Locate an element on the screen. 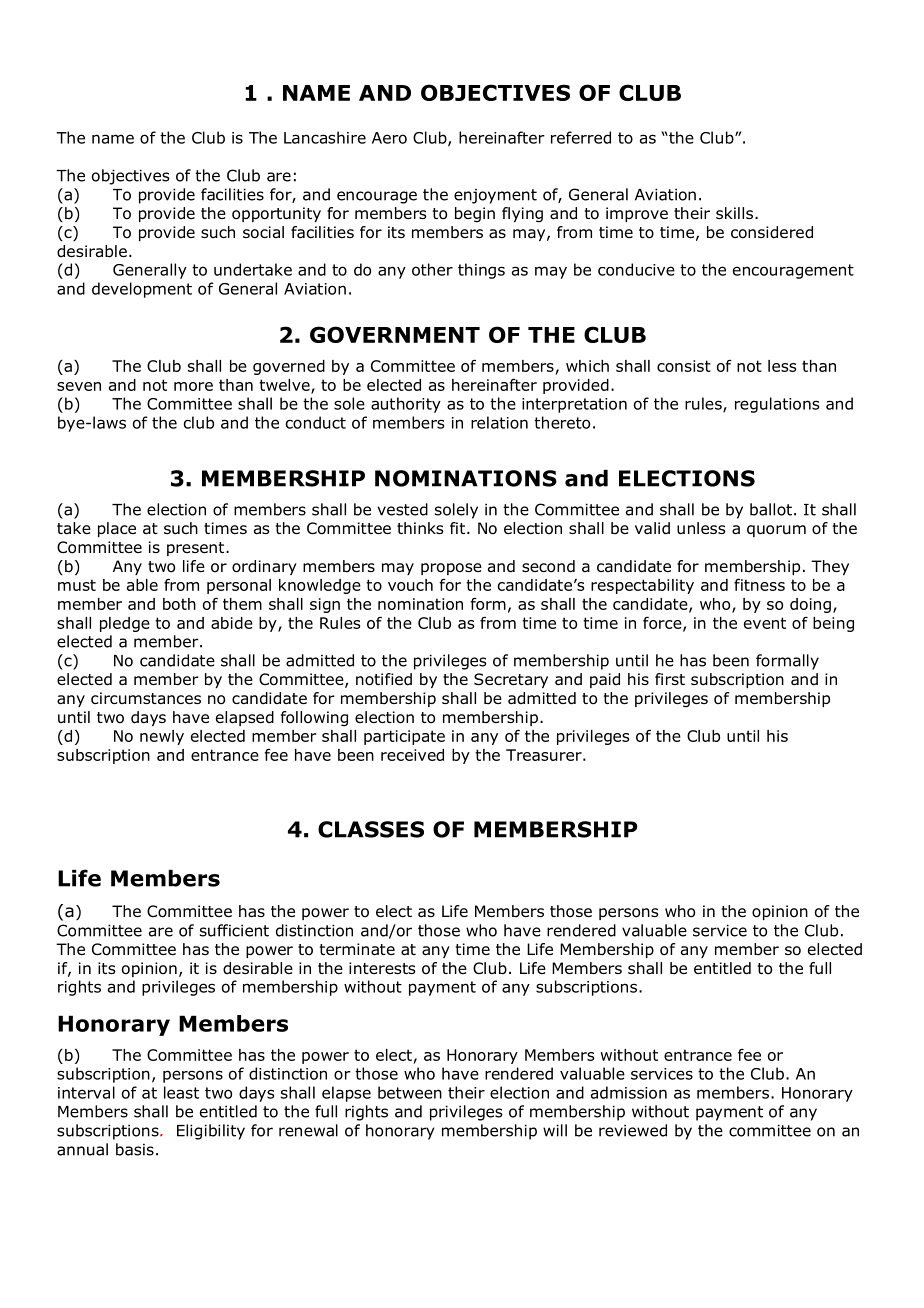 This screenshot has height=1308, width=924. consist is located at coordinates (684, 366).
